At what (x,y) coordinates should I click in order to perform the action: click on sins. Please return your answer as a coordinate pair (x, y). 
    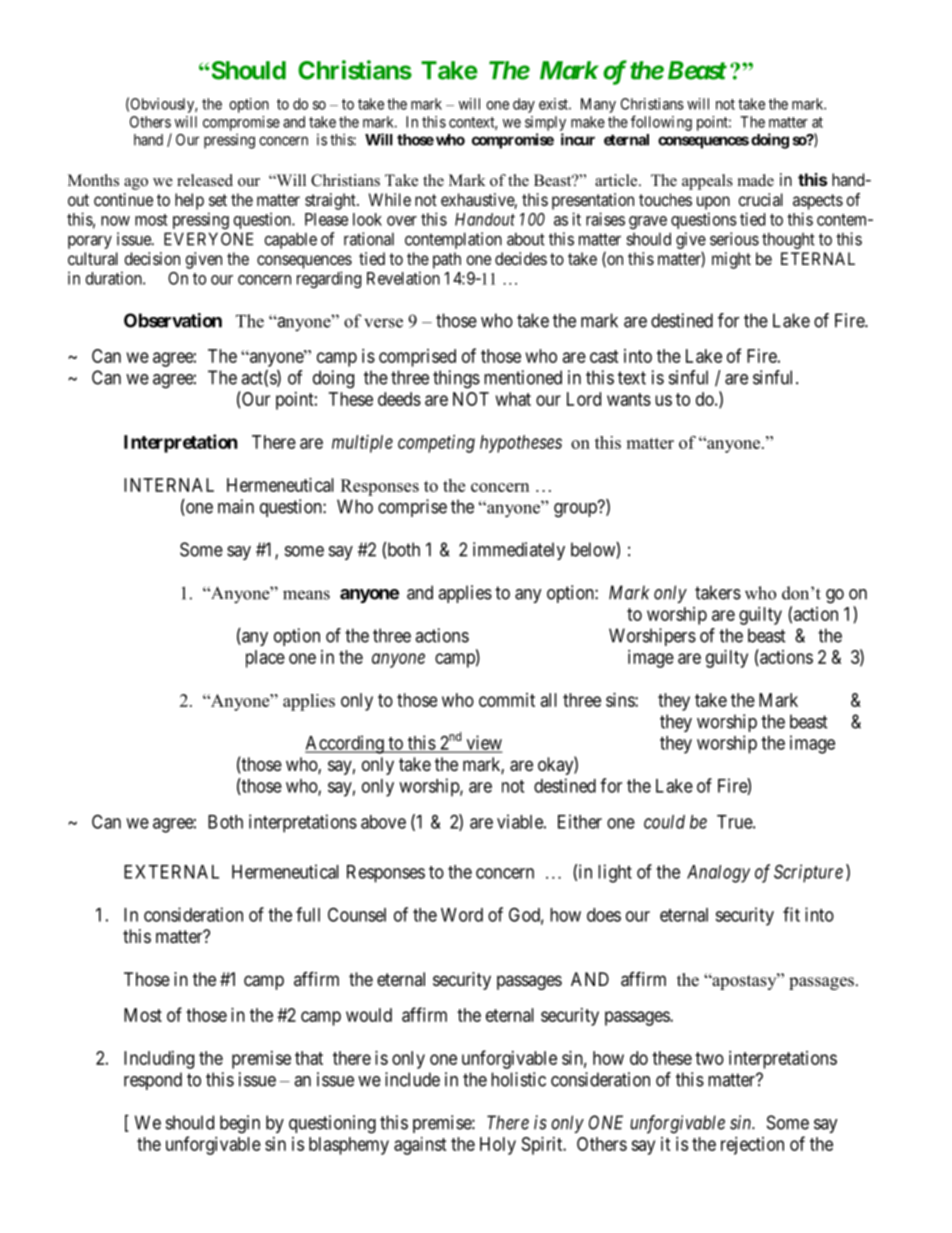
    Looking at the image, I should click on (621, 700).
